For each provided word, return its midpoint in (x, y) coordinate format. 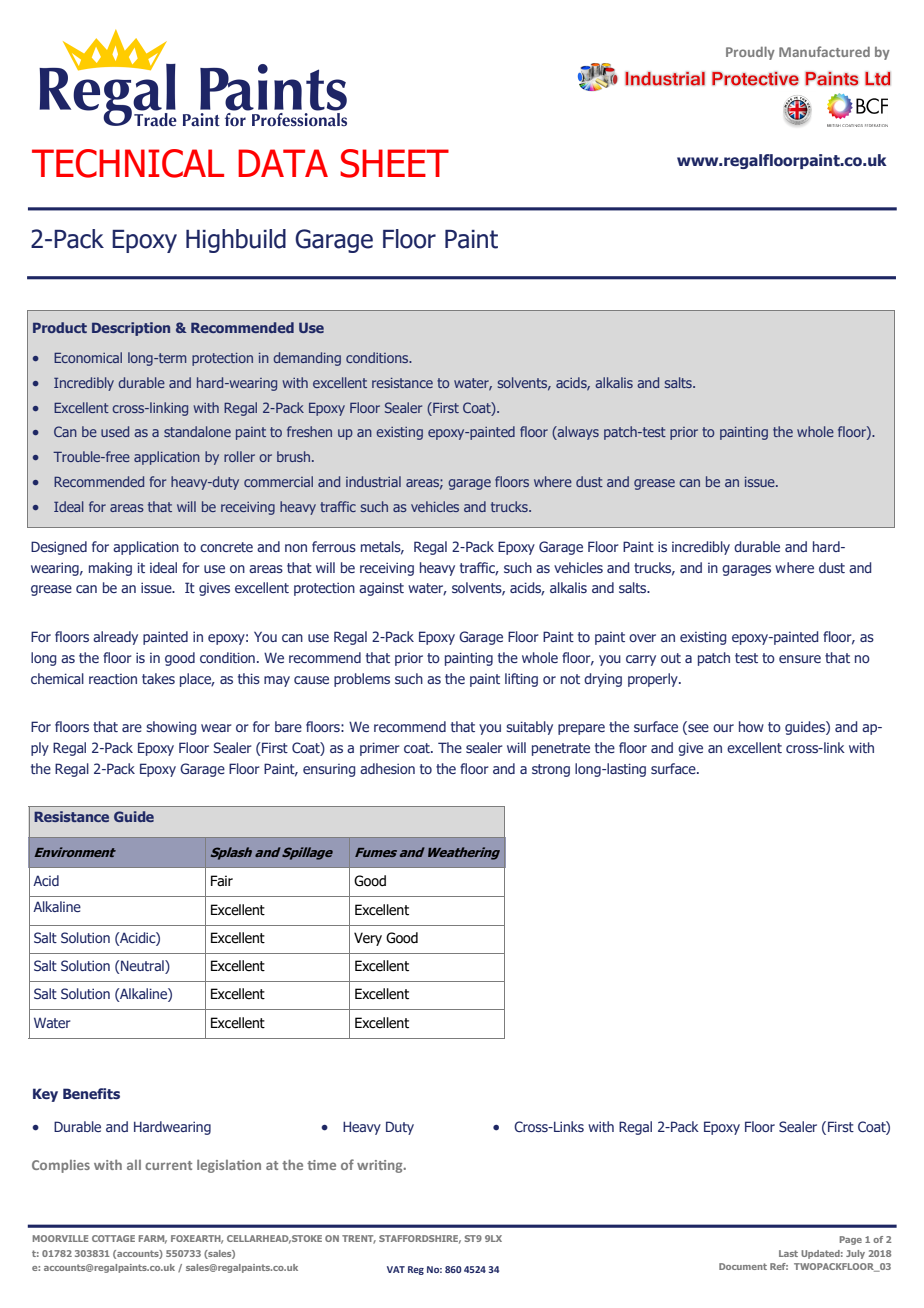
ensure (800, 659)
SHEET (394, 163)
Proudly (750, 53)
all (134, 1165)
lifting (521, 680)
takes (158, 678)
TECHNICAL (128, 163)
